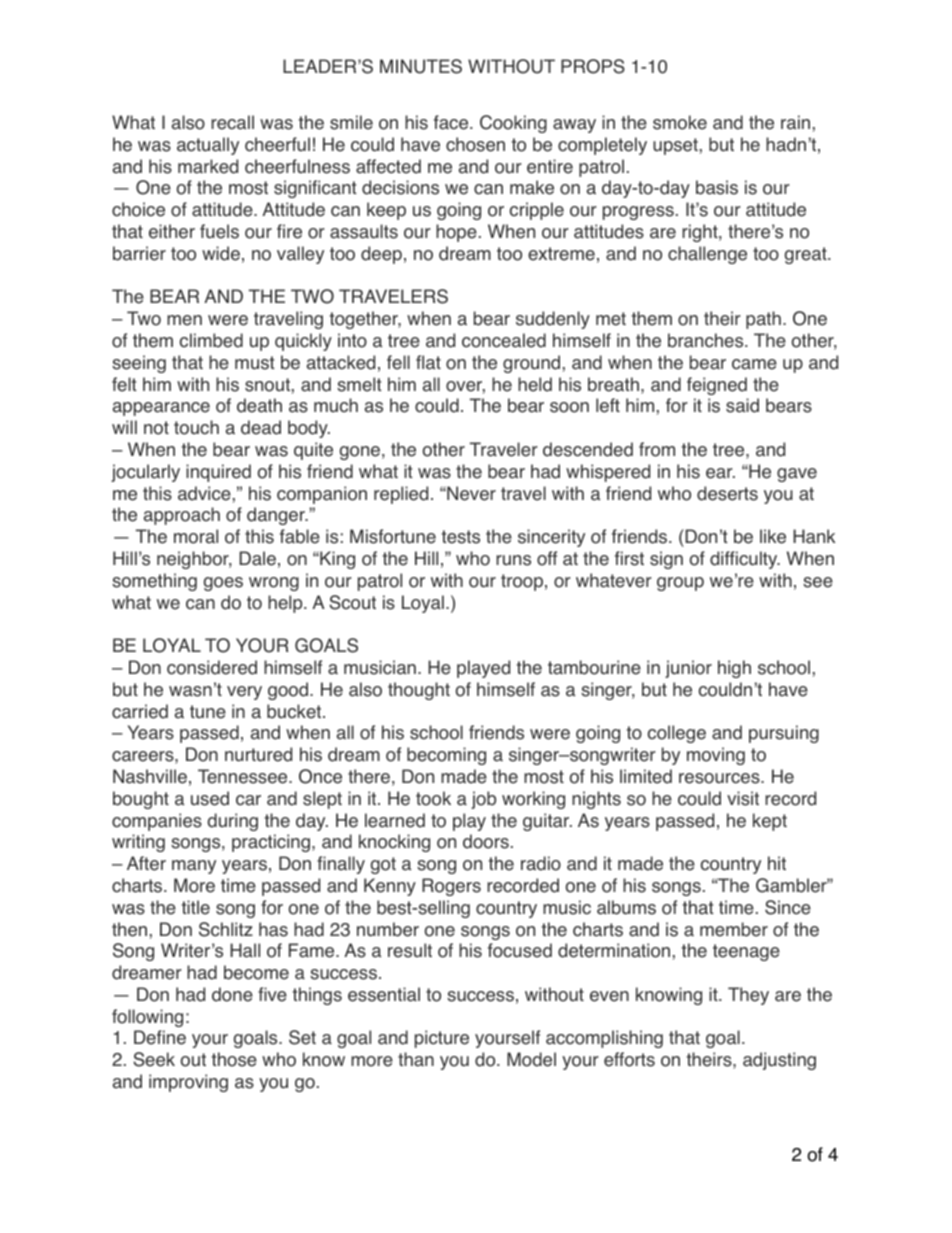 This screenshot has width=952, height=1233. I want to click on adjusting, so click(779, 1061).
